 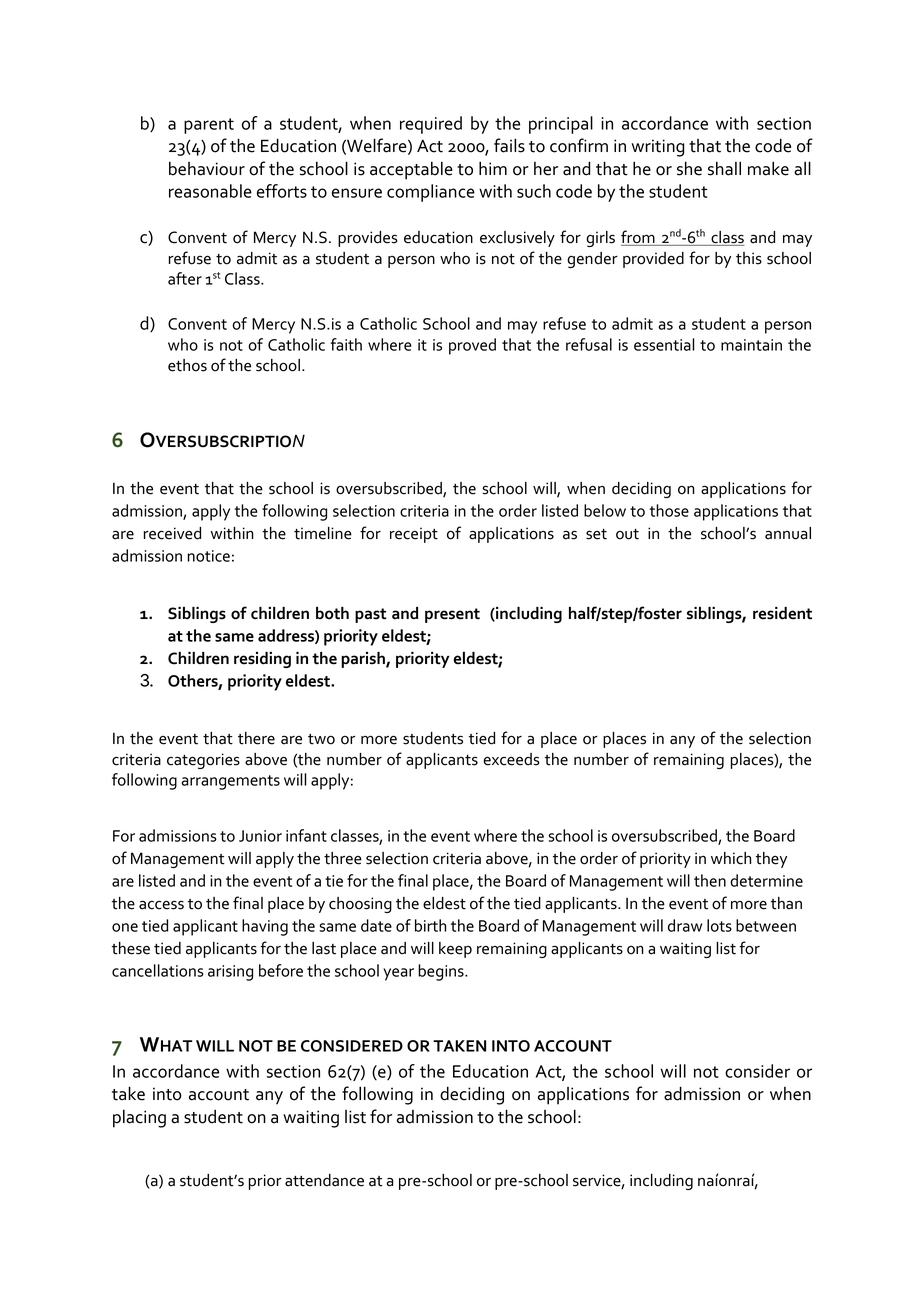 What do you see at coordinates (782, 613) in the image?
I see `resident` at bounding box center [782, 613].
